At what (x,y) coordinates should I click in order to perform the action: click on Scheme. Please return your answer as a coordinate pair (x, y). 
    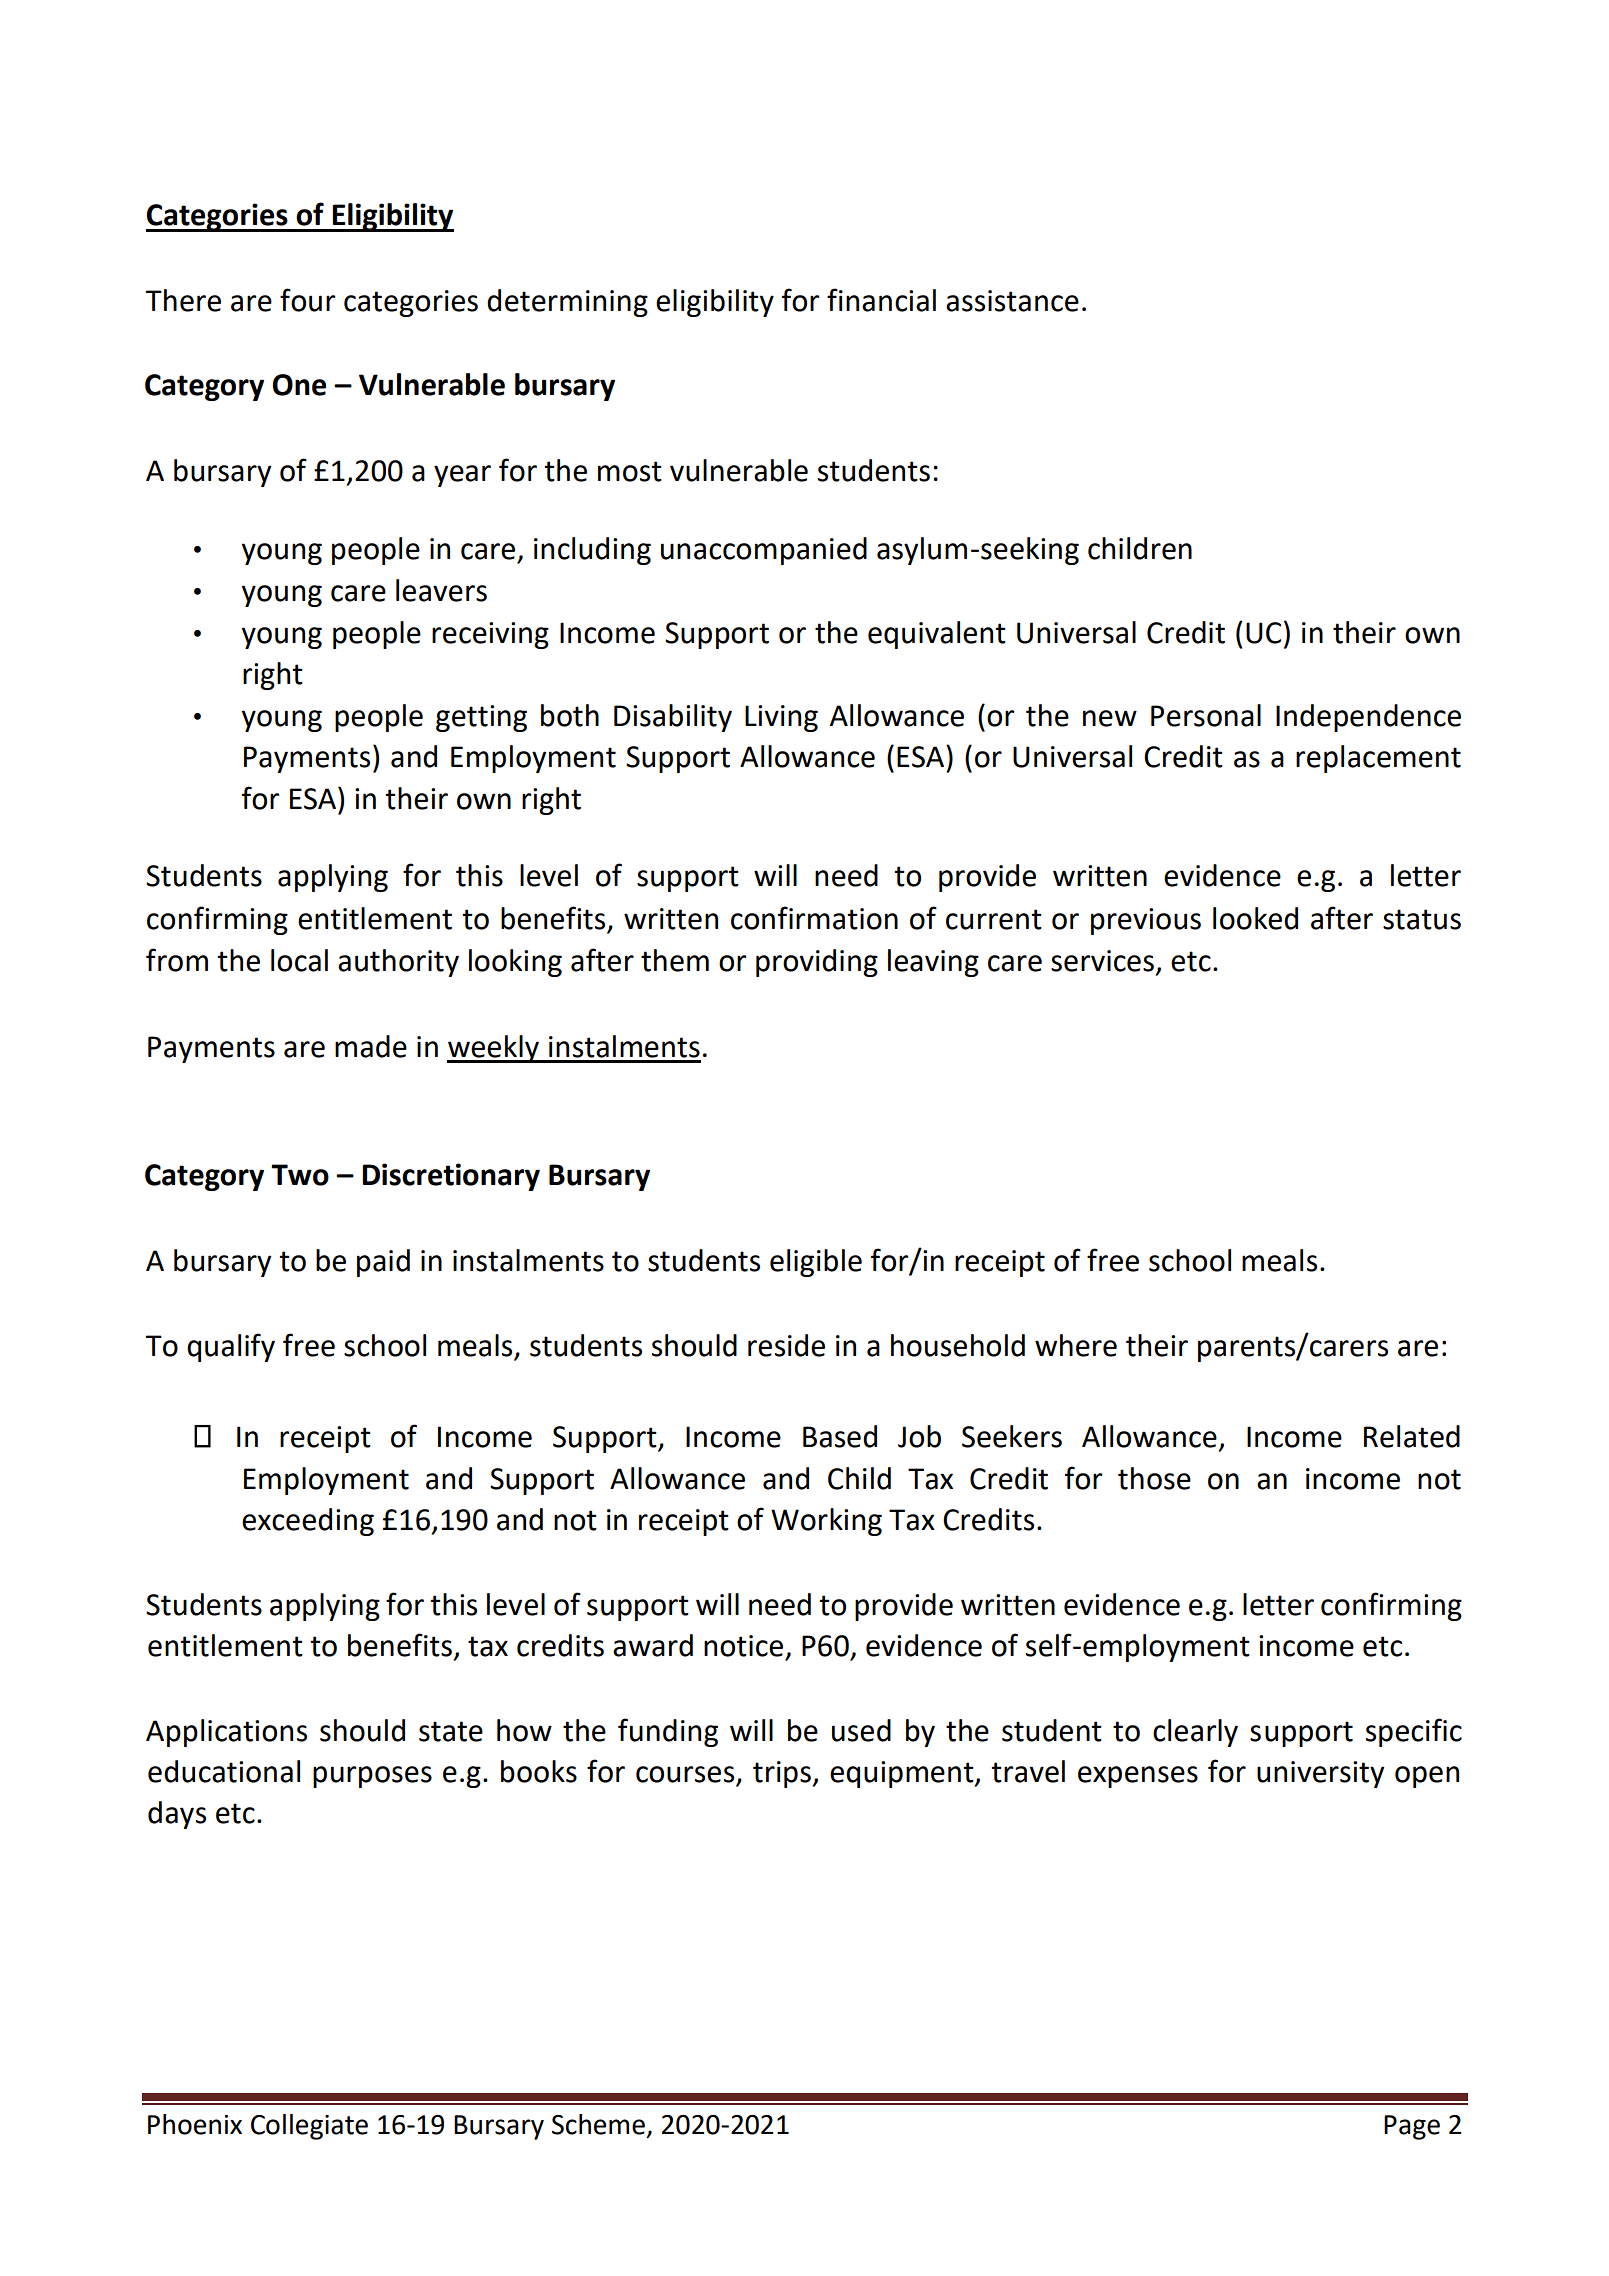
    Looking at the image, I should click on (598, 2124).
